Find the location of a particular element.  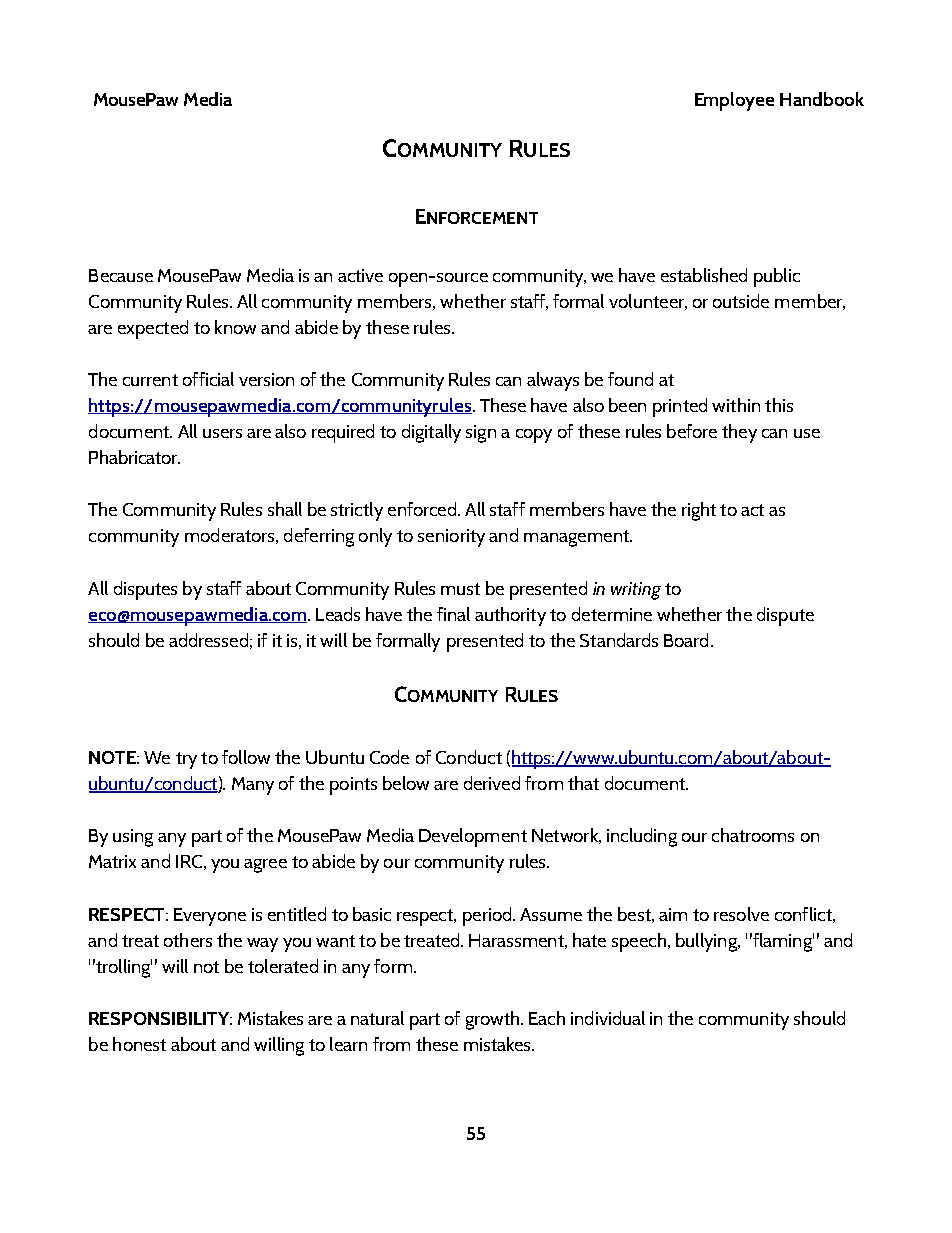

Code is located at coordinates (389, 757).
